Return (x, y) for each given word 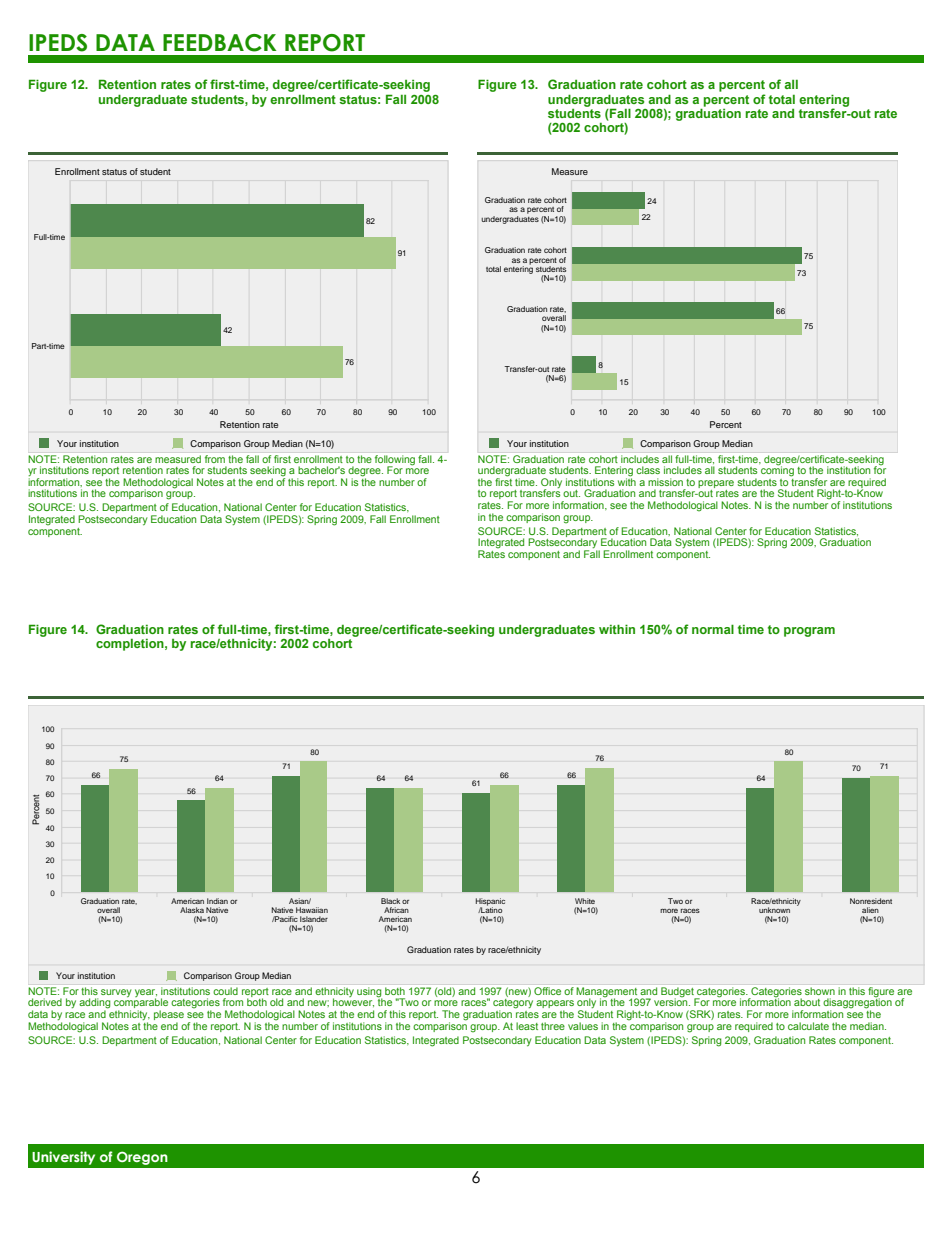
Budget (678, 993)
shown (820, 991)
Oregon (142, 1158)
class (648, 470)
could (226, 991)
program (809, 632)
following (395, 461)
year (146, 994)
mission (665, 482)
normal (713, 629)
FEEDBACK (219, 43)
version (672, 1001)
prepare (716, 484)
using (369, 993)
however (353, 1001)
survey (116, 993)
